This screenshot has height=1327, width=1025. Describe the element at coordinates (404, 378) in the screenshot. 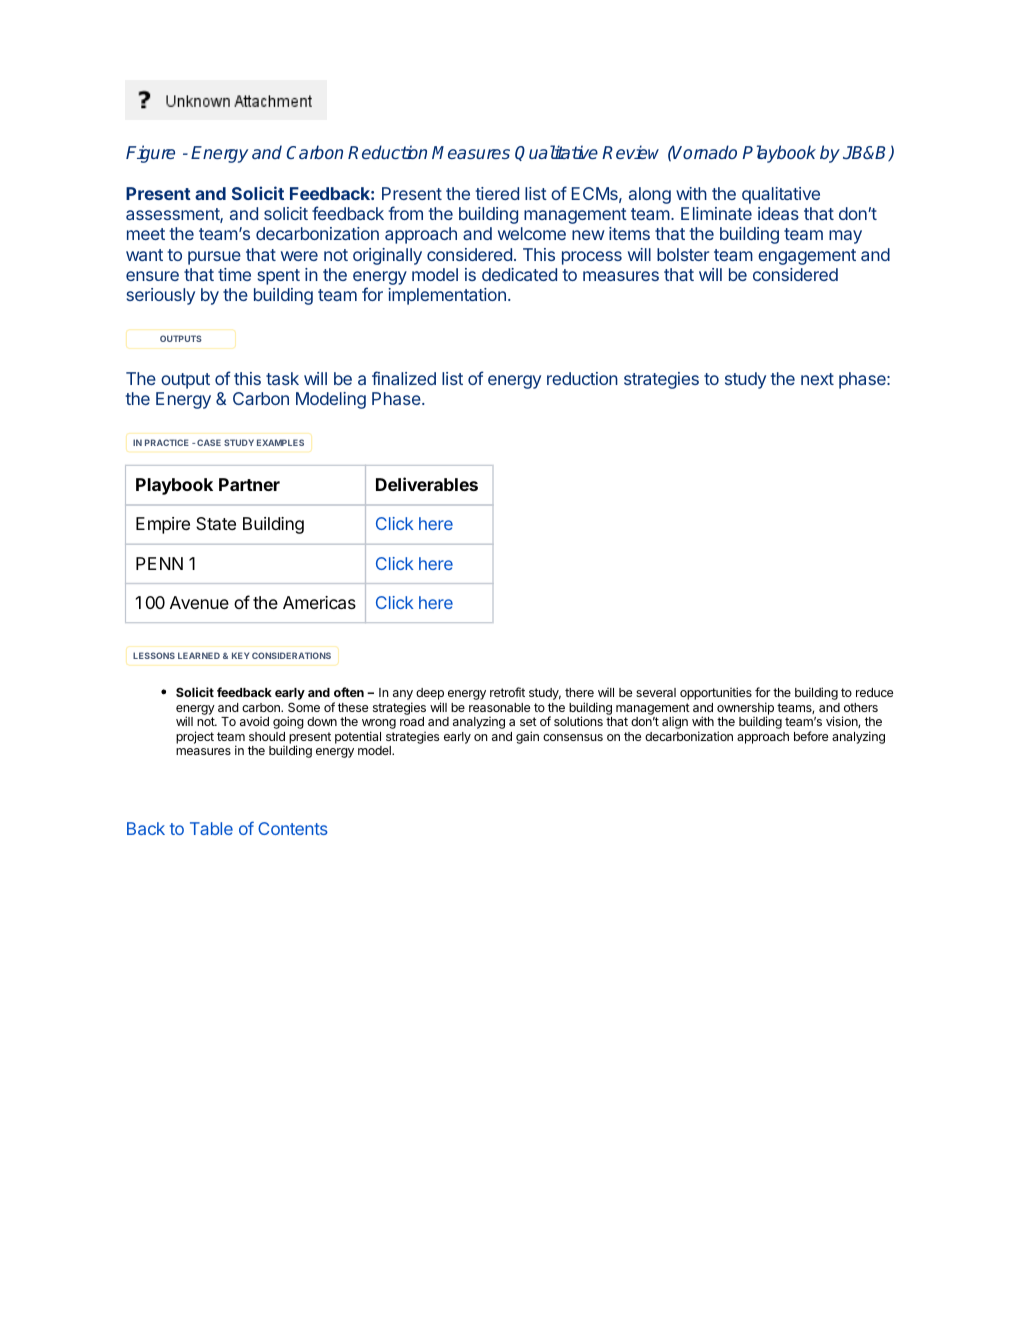

I see `finalized` at that location.
